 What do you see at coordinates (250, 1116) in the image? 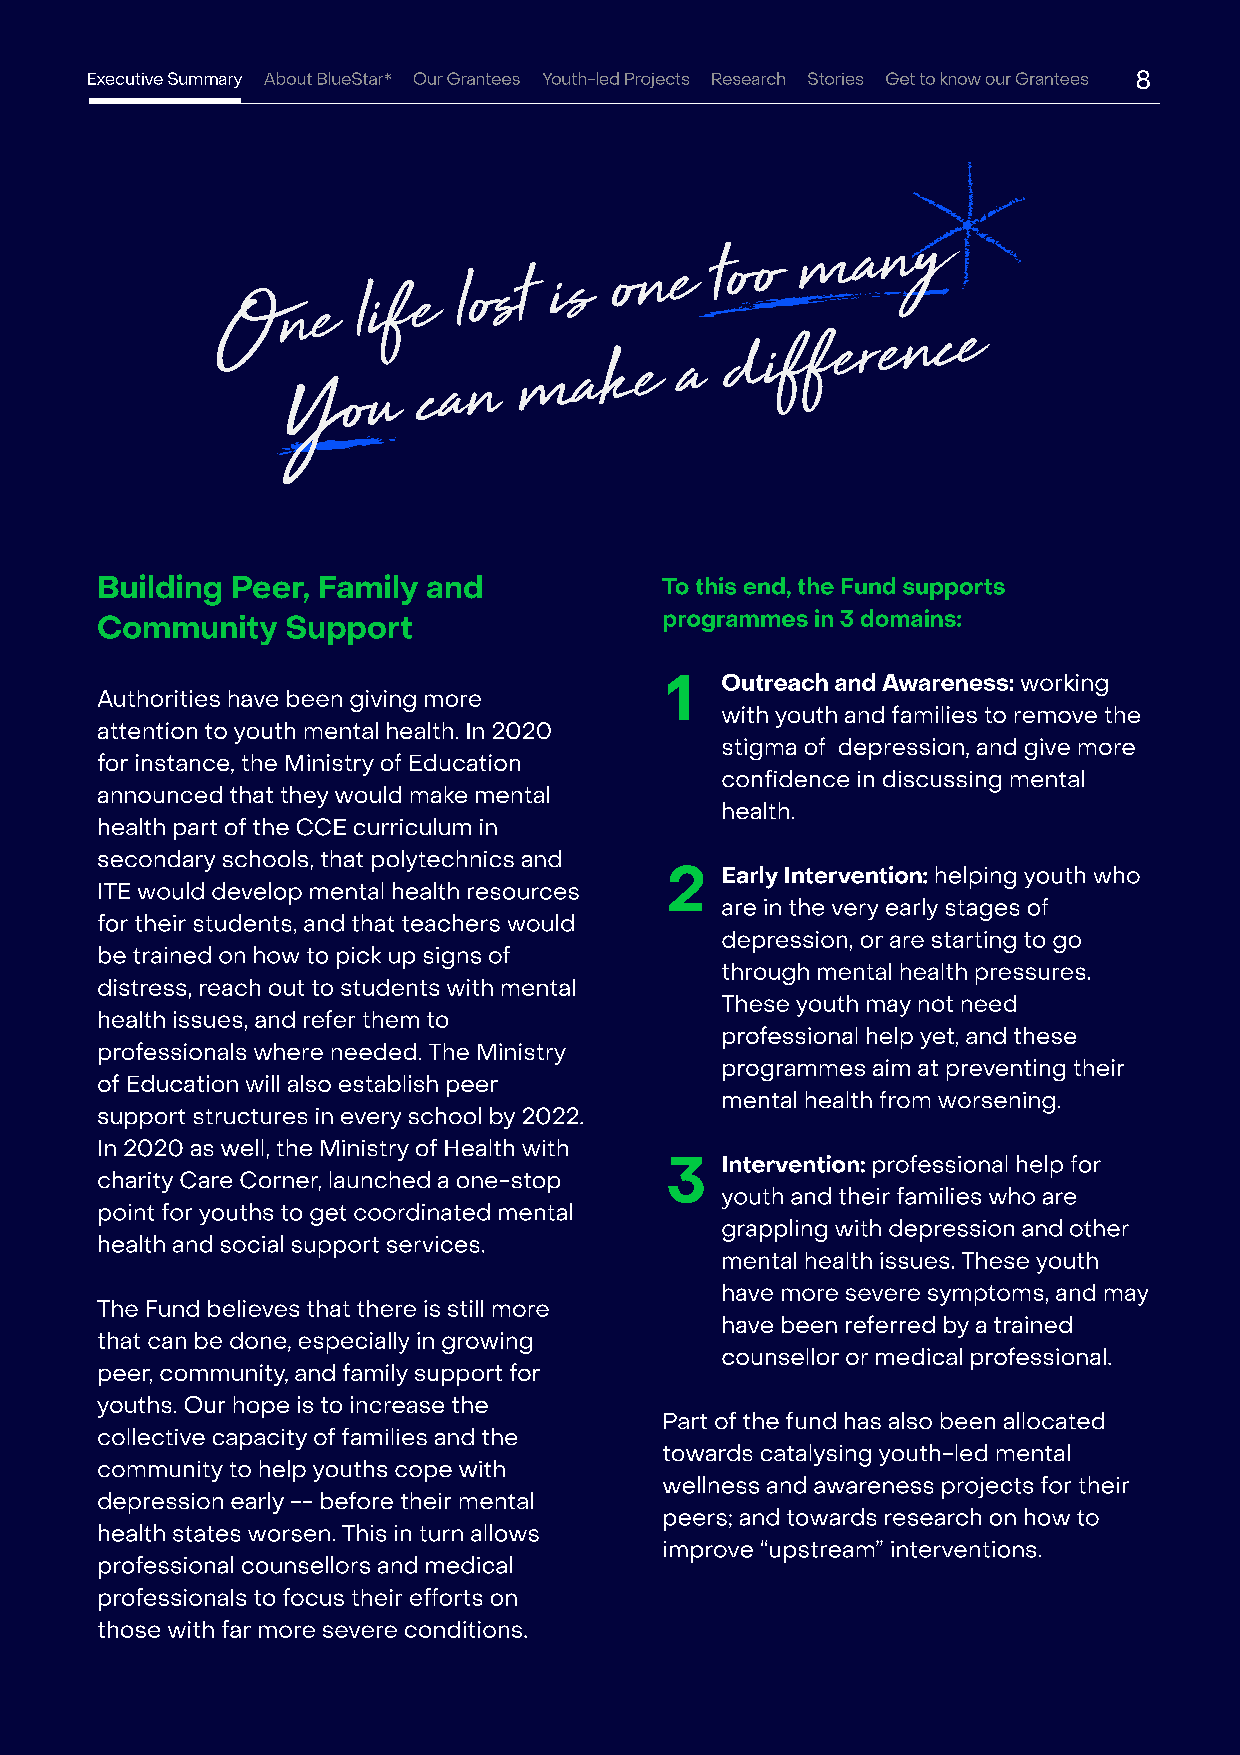
I see `structures` at bounding box center [250, 1116].
